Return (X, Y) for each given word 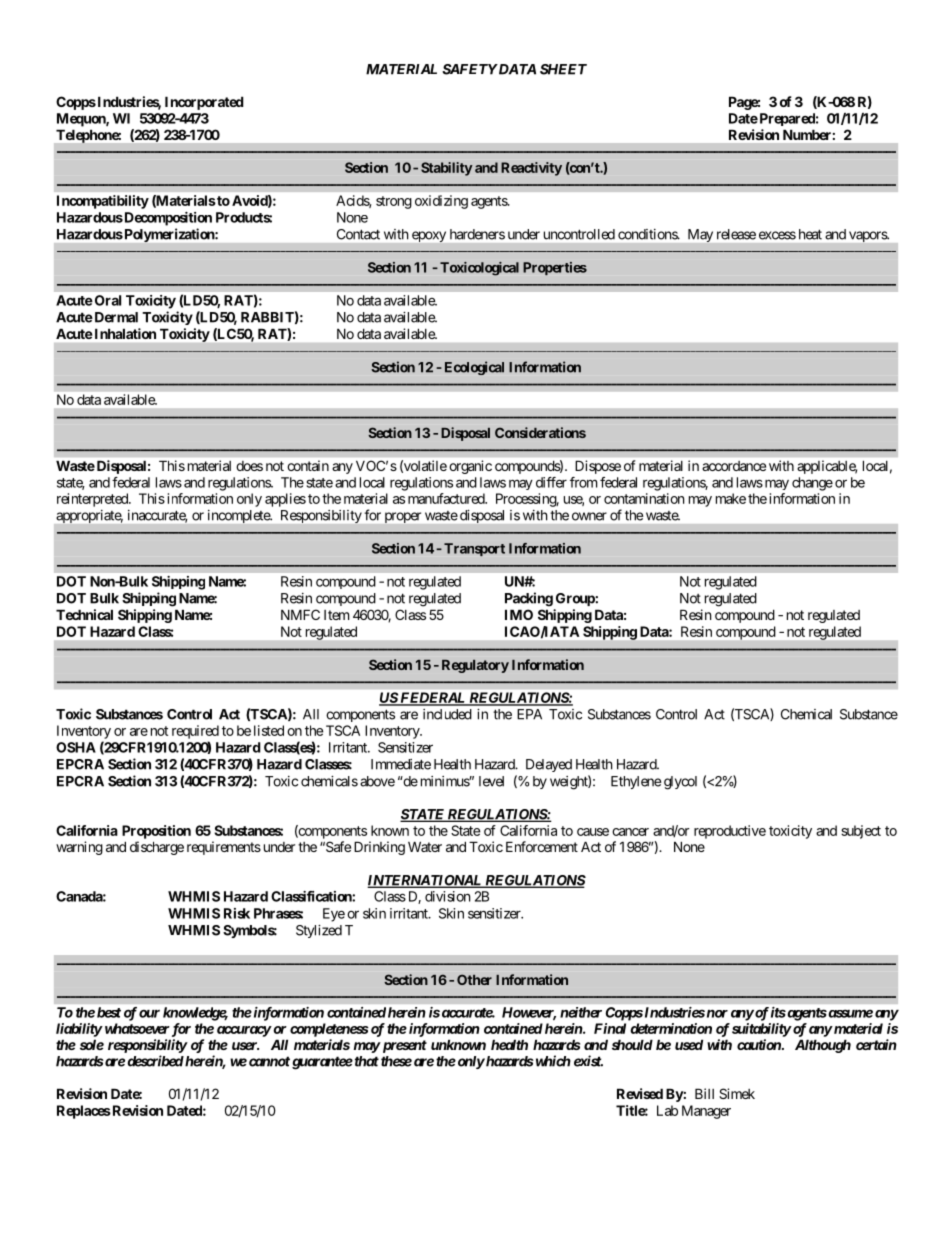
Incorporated (204, 103)
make (731, 498)
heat (810, 234)
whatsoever (136, 1028)
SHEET (563, 69)
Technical (84, 614)
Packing (529, 599)
